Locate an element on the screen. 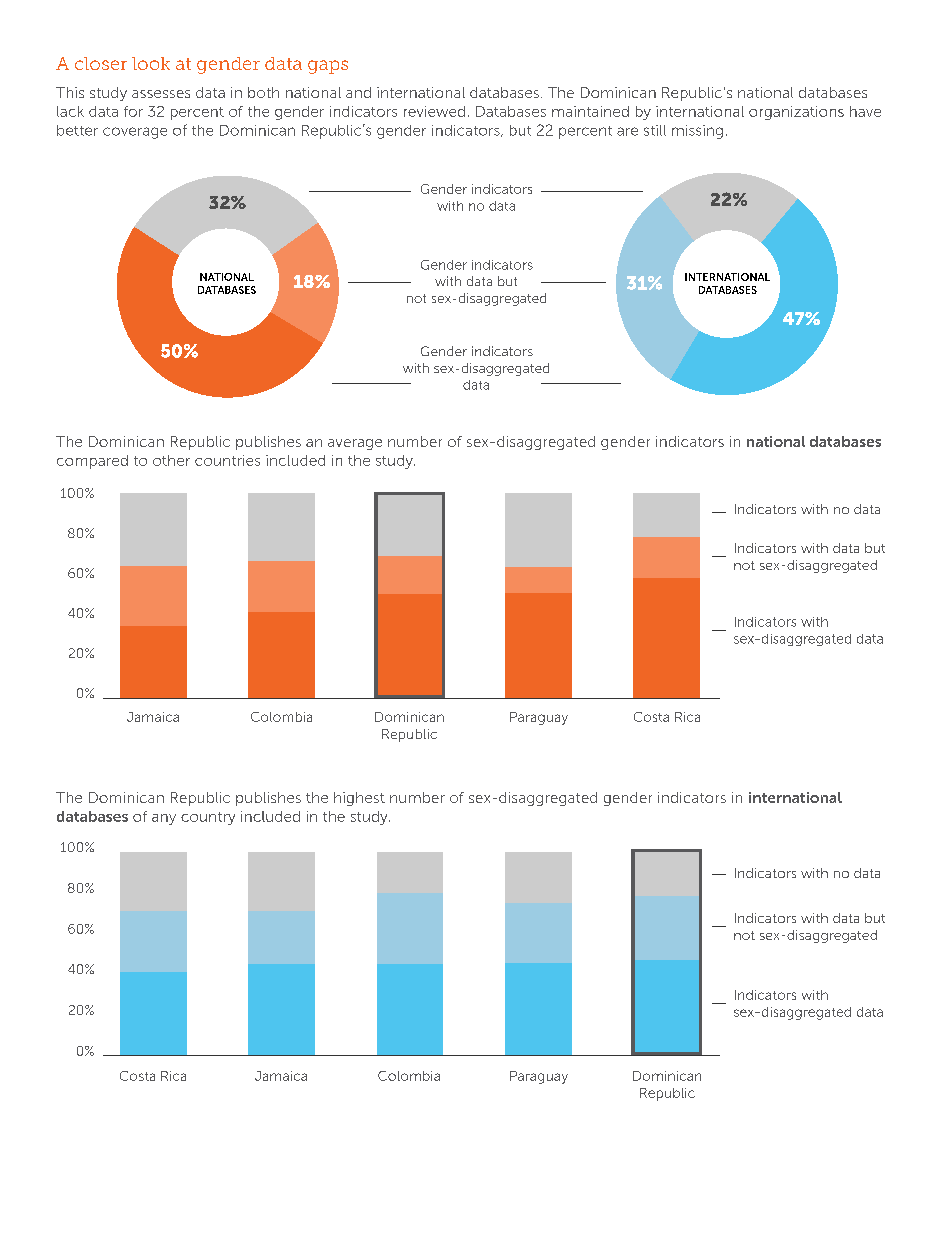  other is located at coordinates (171, 460).
